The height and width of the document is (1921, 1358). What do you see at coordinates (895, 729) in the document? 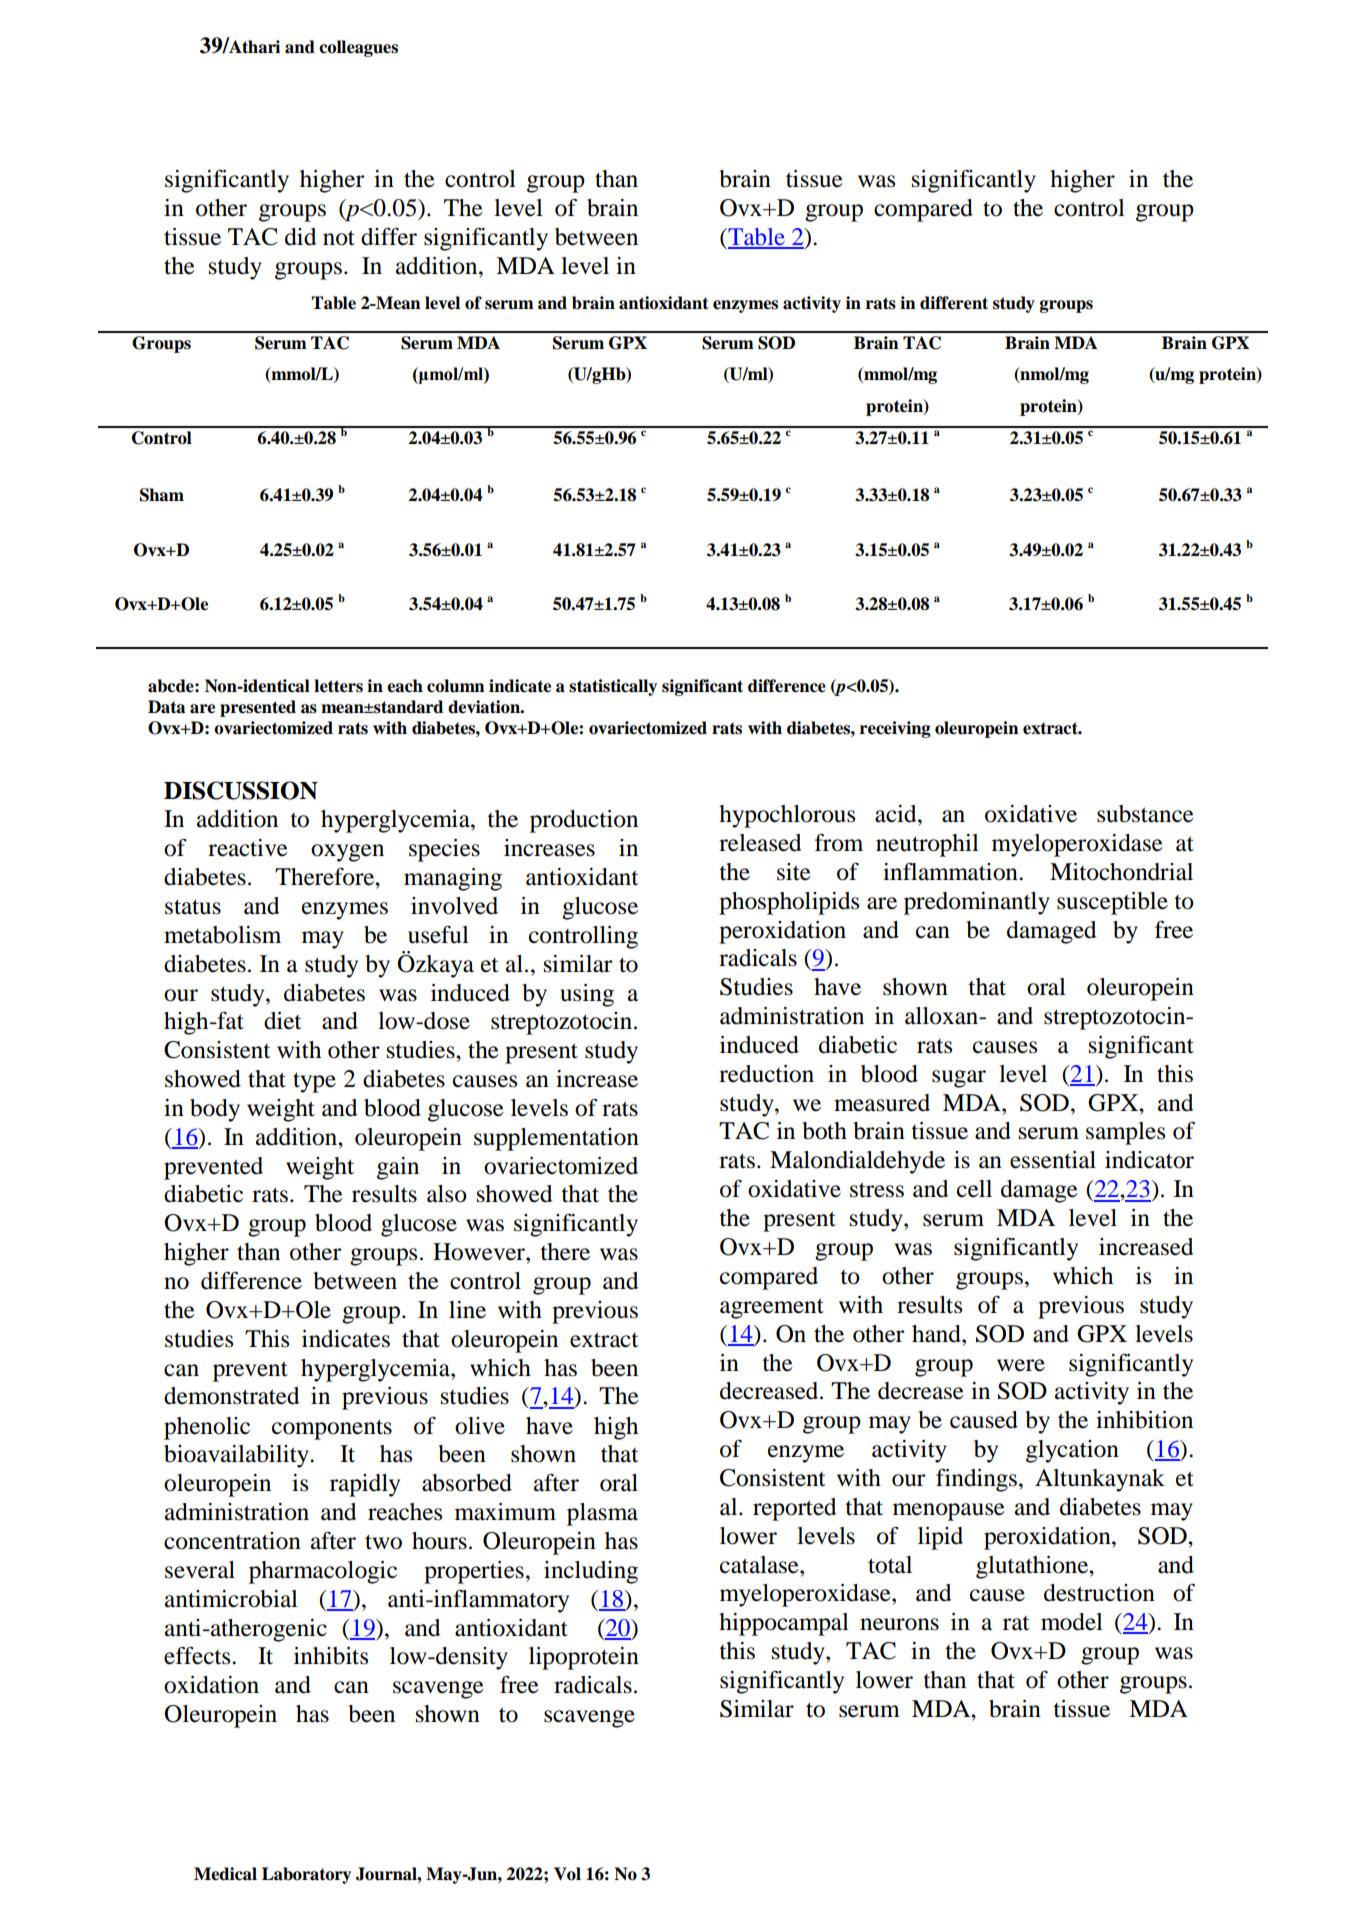
I see `receiving` at bounding box center [895, 729].
